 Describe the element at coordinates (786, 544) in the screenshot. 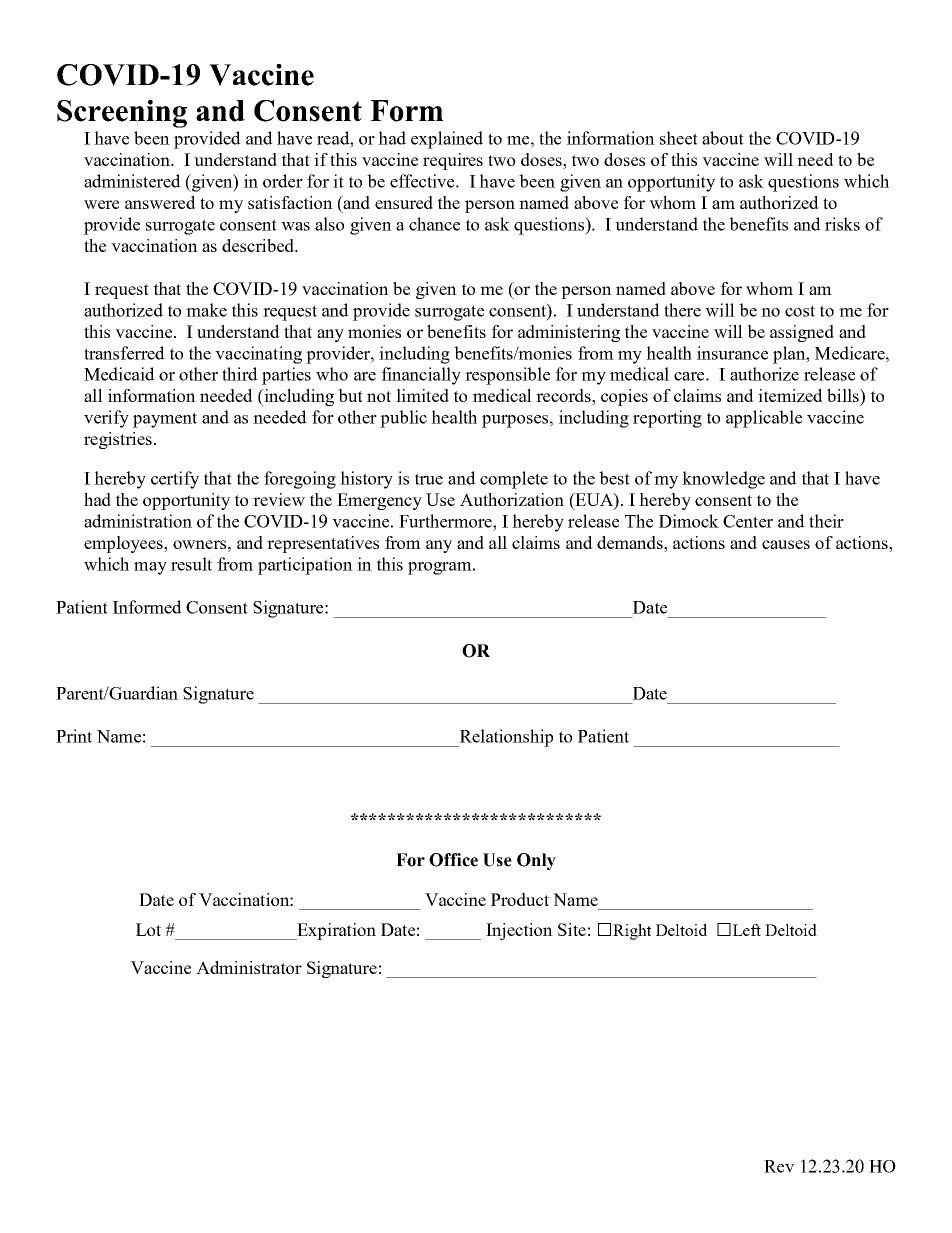

I see `causes` at that location.
